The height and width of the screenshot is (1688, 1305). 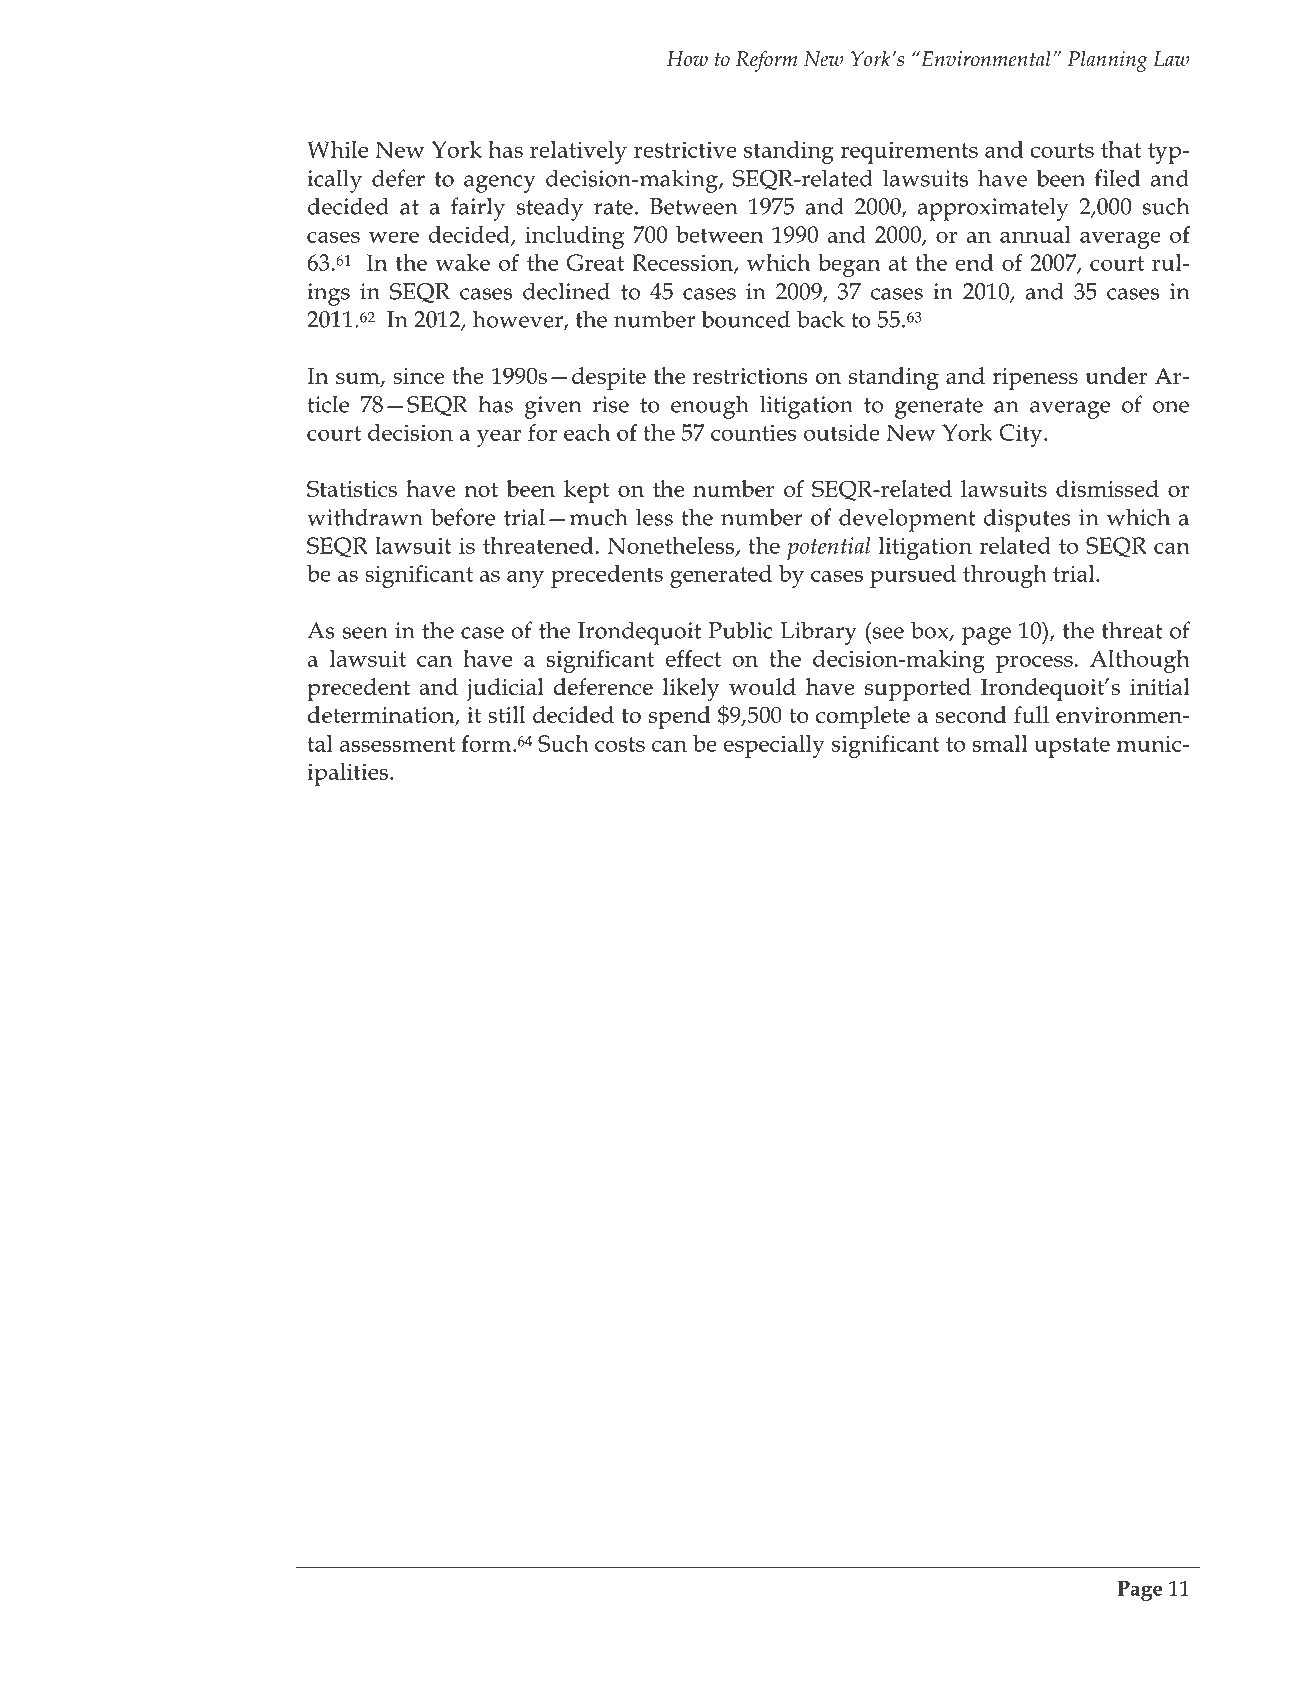 What do you see at coordinates (1035, 379) in the screenshot?
I see `ripeness` at bounding box center [1035, 379].
